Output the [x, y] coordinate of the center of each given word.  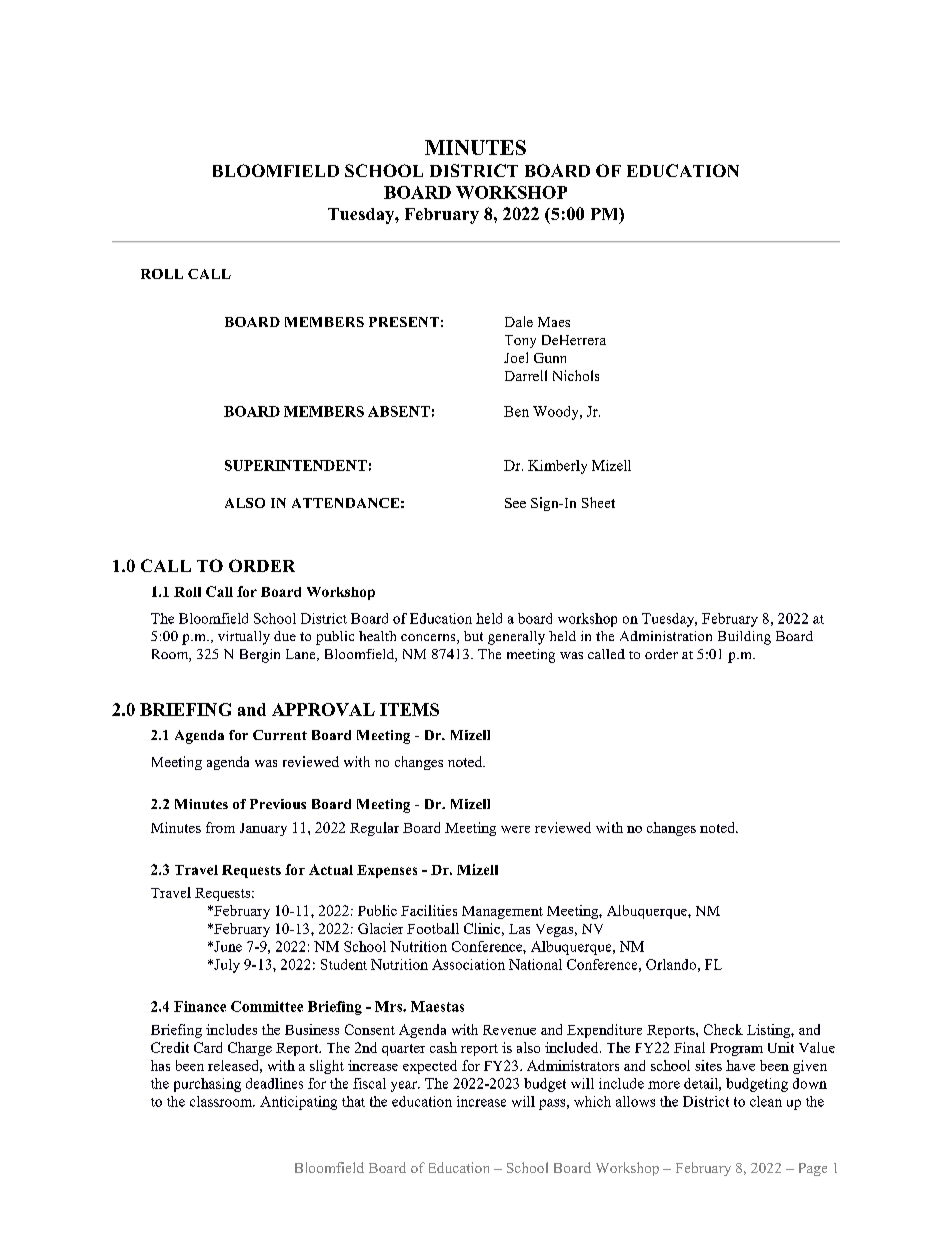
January [263, 829]
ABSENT [399, 411]
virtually [244, 638]
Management [502, 912]
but [473, 636]
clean [766, 1101]
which [592, 1101]
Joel [516, 357]
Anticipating [298, 1103]
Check [723, 1029]
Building [744, 638]
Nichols [576, 375]
